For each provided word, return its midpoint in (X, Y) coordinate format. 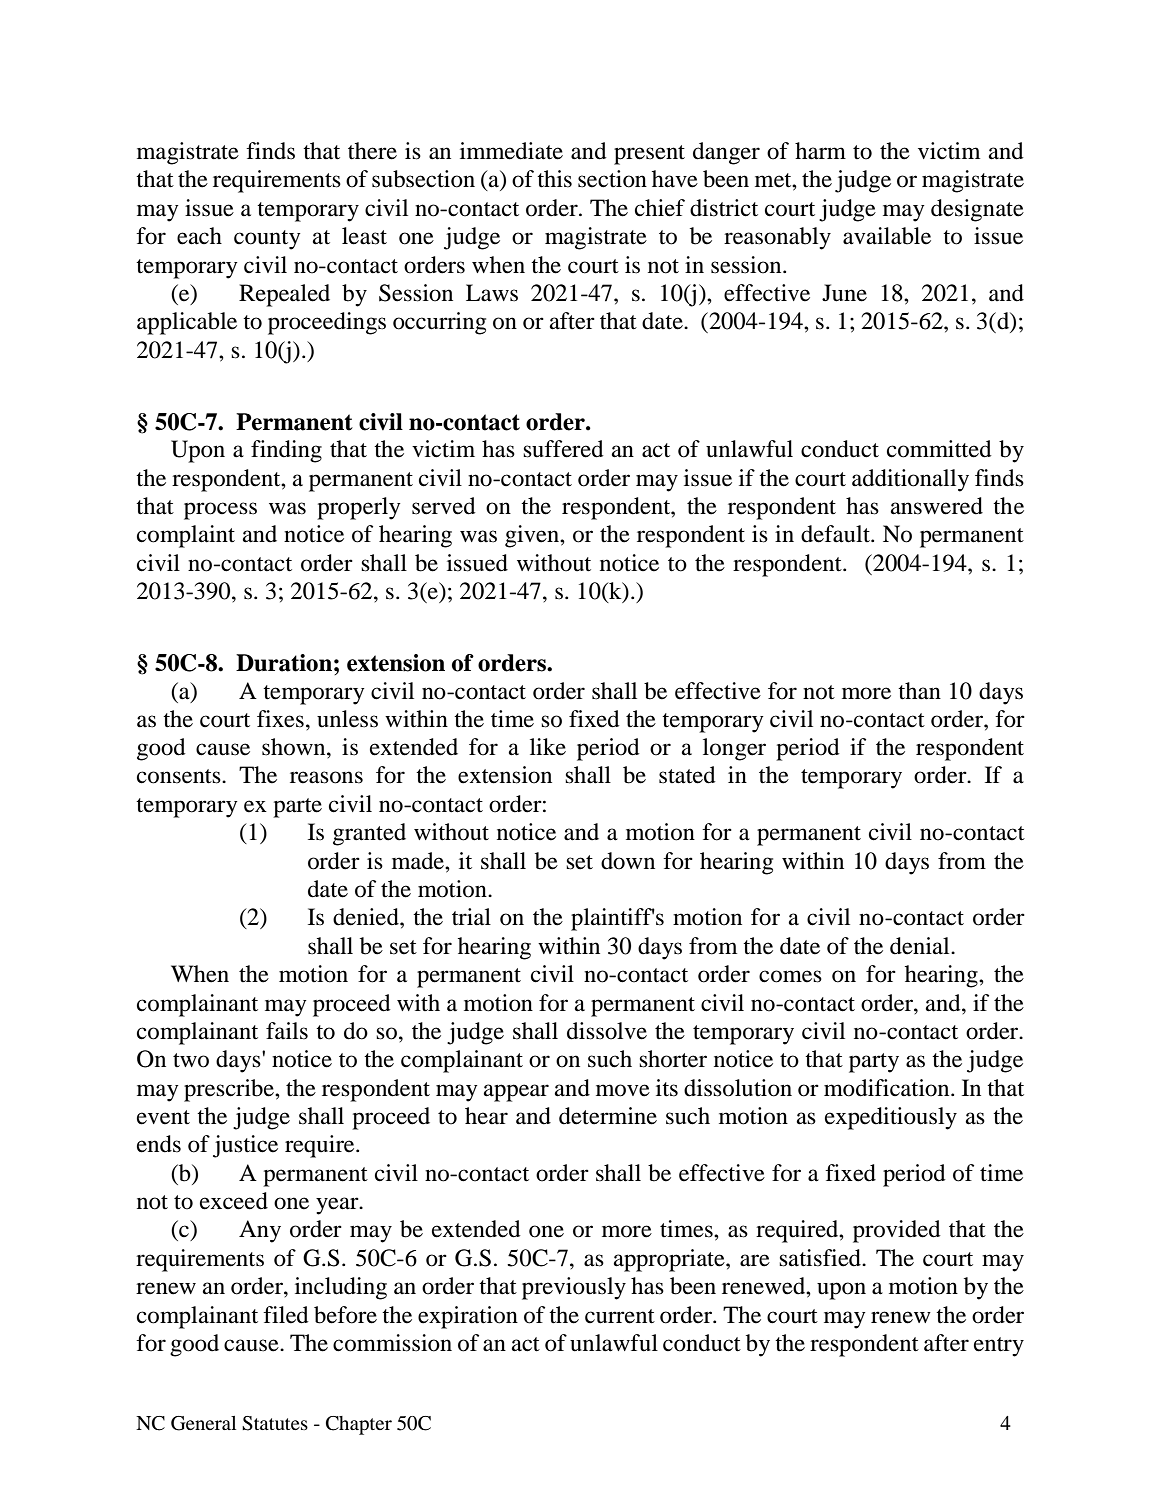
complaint (186, 536)
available (887, 236)
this (554, 179)
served (444, 506)
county (267, 240)
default (836, 534)
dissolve (607, 1031)
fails (287, 1031)
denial (921, 946)
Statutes (275, 1423)
